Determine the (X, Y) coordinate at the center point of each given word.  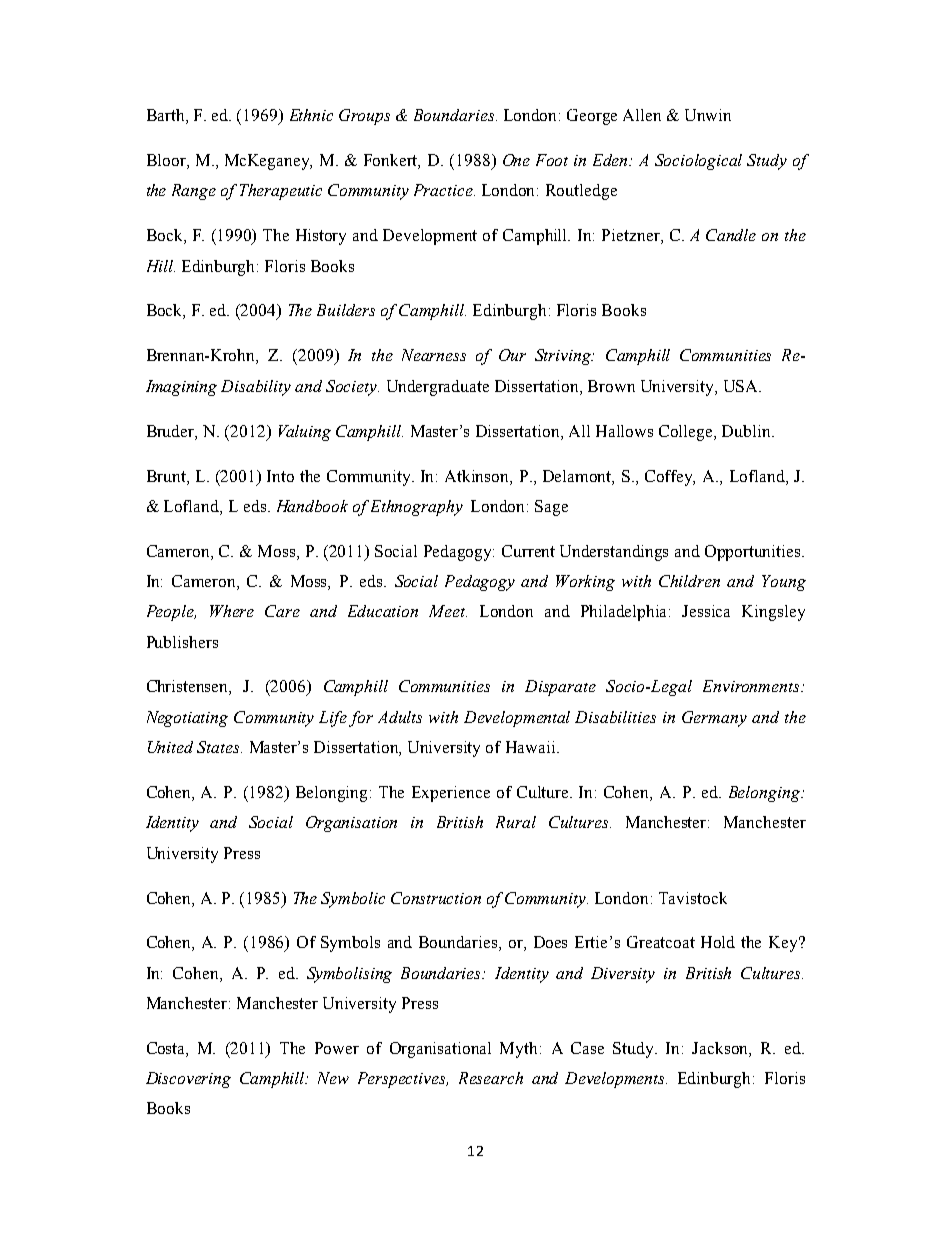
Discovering (188, 1080)
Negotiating (187, 719)
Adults (400, 717)
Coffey (670, 478)
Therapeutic (281, 192)
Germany (714, 719)
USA (742, 386)
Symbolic (353, 900)
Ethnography (417, 508)
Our (512, 355)
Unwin (708, 115)
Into (280, 476)
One (516, 160)
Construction (436, 898)
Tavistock (693, 898)
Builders (346, 310)
